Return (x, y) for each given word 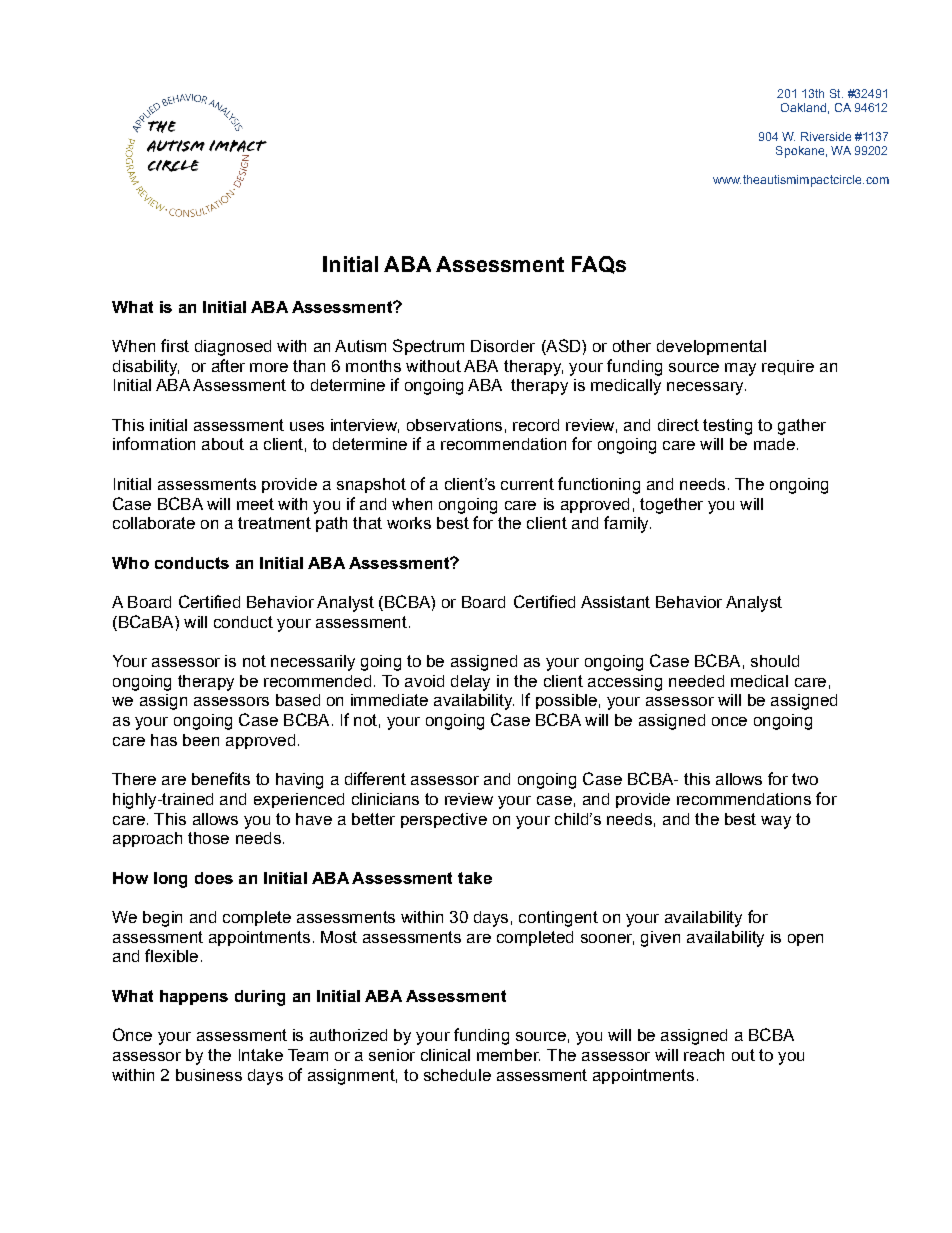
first (175, 345)
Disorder (503, 346)
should (775, 661)
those (208, 838)
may (740, 369)
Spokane (800, 152)
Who (130, 563)
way (776, 822)
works (409, 523)
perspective (444, 820)
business (209, 1075)
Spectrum (428, 347)
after (228, 365)
